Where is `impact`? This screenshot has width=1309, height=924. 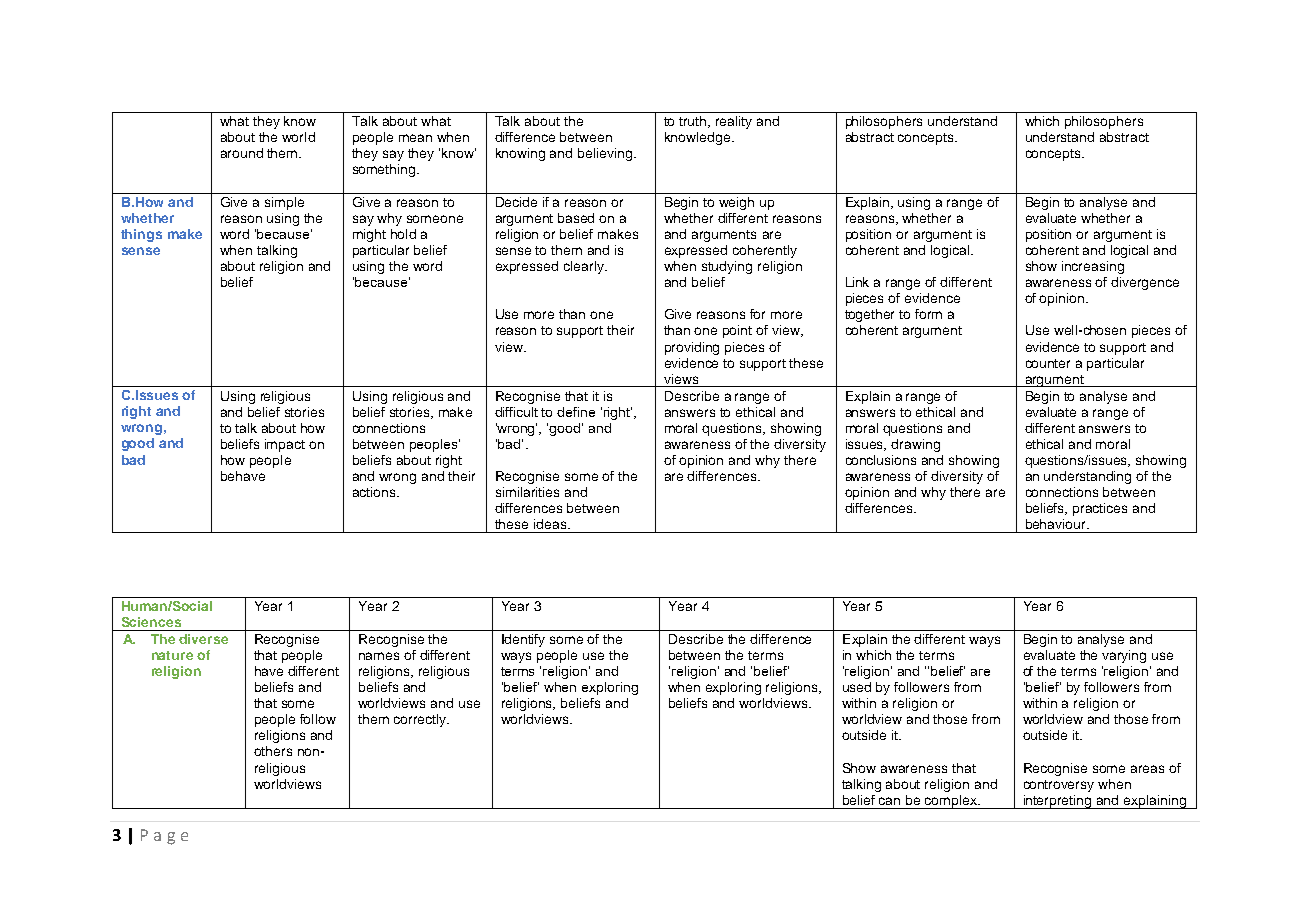 impact is located at coordinates (285, 445).
